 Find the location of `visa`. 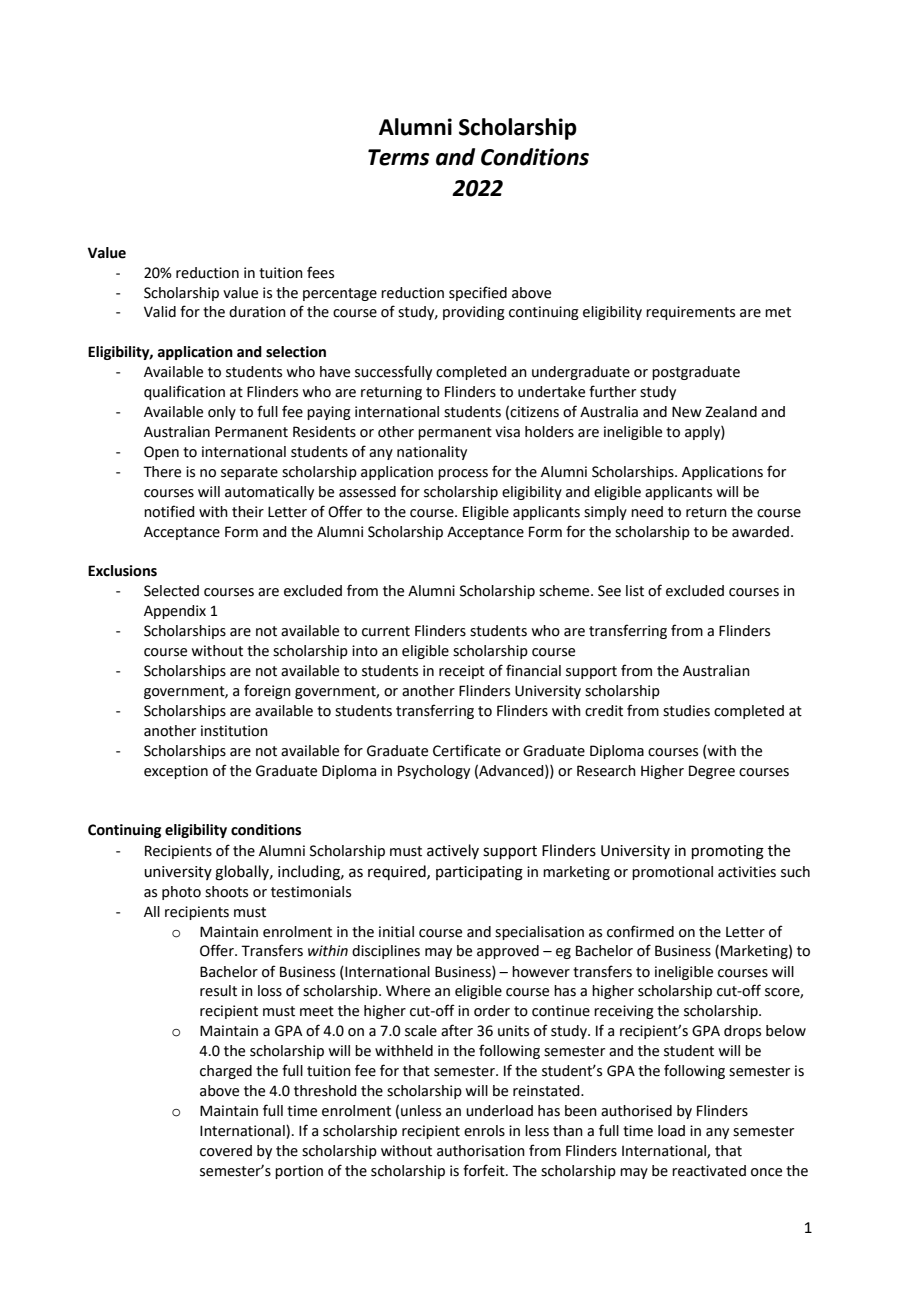

visa is located at coordinates (507, 432).
